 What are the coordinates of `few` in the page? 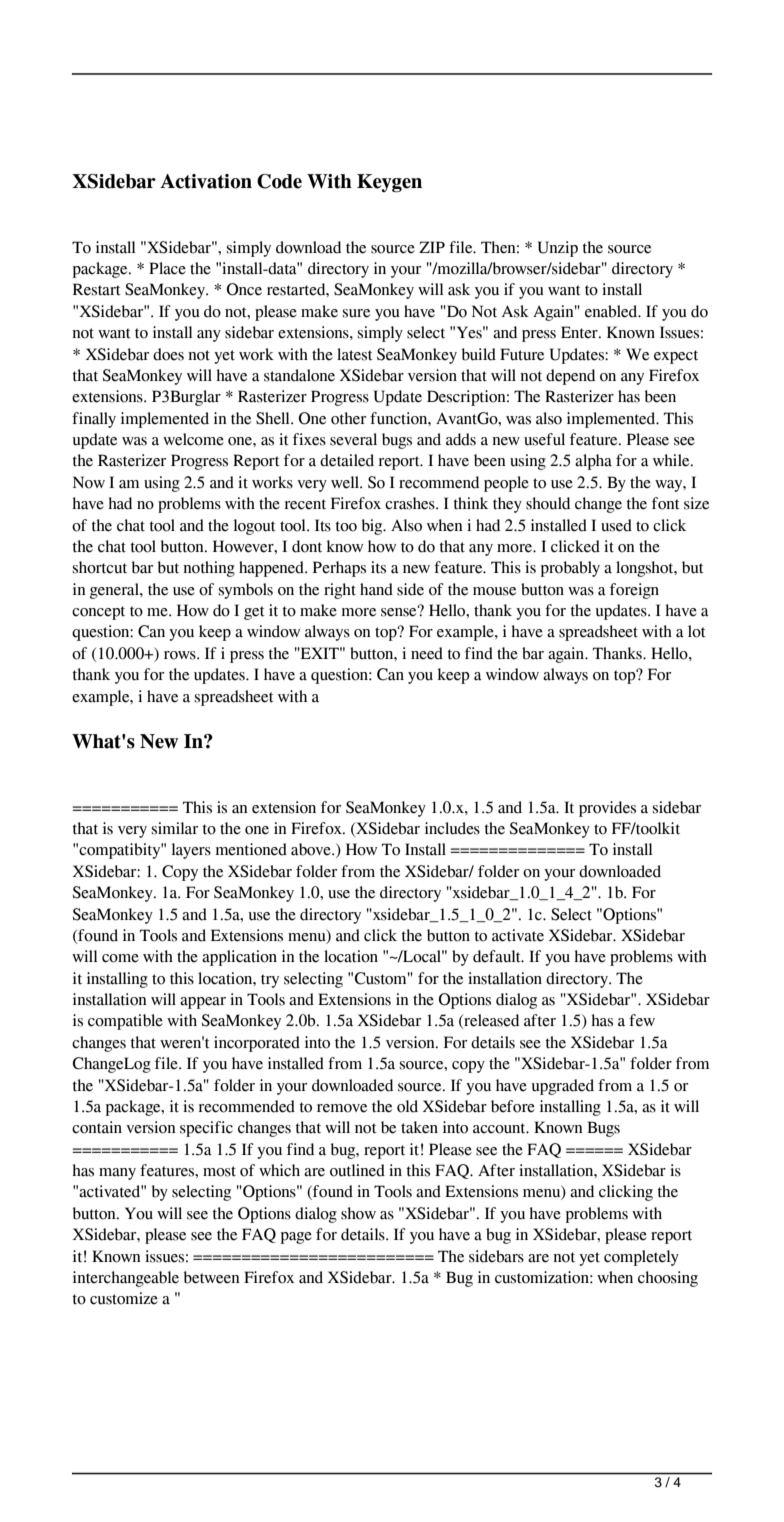 It's located at (642, 1020).
